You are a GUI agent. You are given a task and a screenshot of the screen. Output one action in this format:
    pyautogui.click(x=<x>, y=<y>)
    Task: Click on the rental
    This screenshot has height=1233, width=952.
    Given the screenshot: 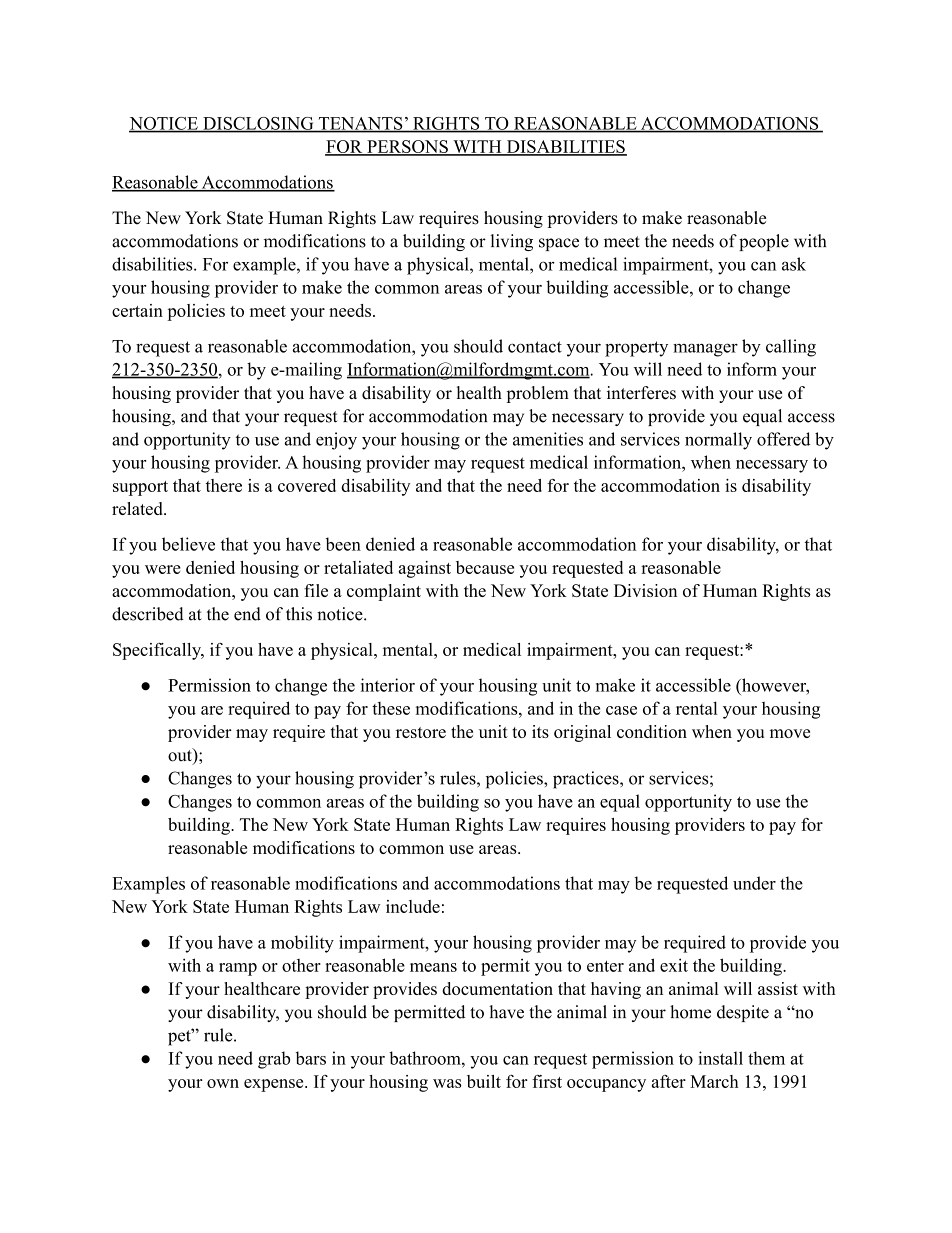 What is the action you would take?
    pyautogui.click(x=697, y=708)
